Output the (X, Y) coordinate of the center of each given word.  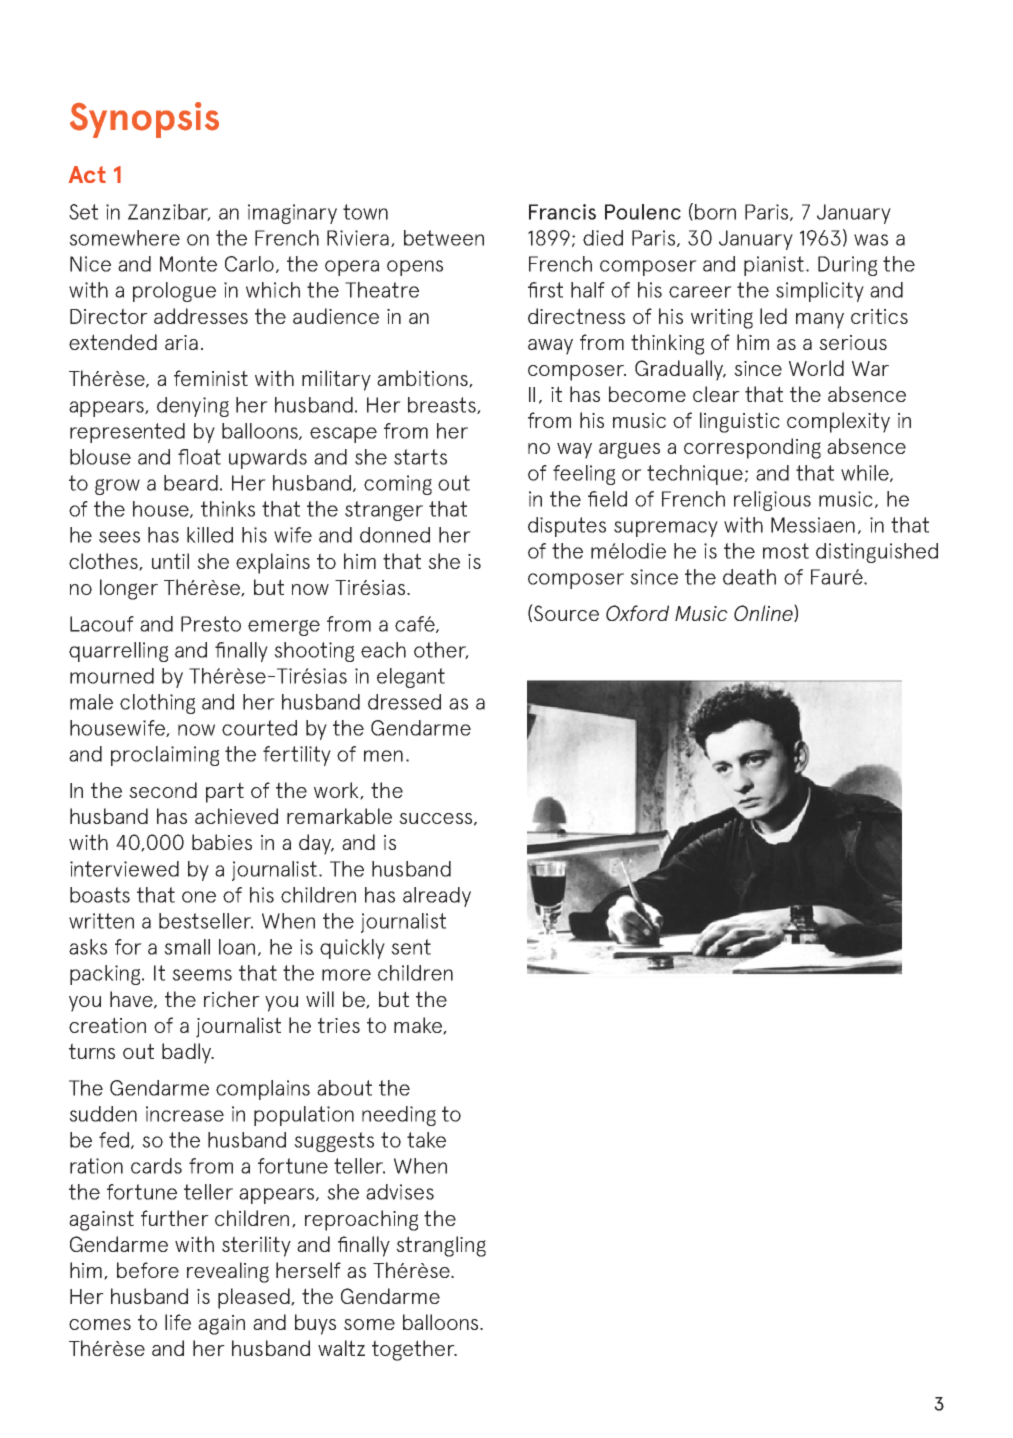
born (715, 212)
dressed (404, 702)
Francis (562, 212)
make (419, 1026)
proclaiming (165, 756)
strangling (441, 1246)
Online (764, 613)
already (437, 897)
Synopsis (144, 120)
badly (187, 1053)
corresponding (752, 448)
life (178, 1322)
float (199, 457)
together (414, 1350)
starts (420, 457)
